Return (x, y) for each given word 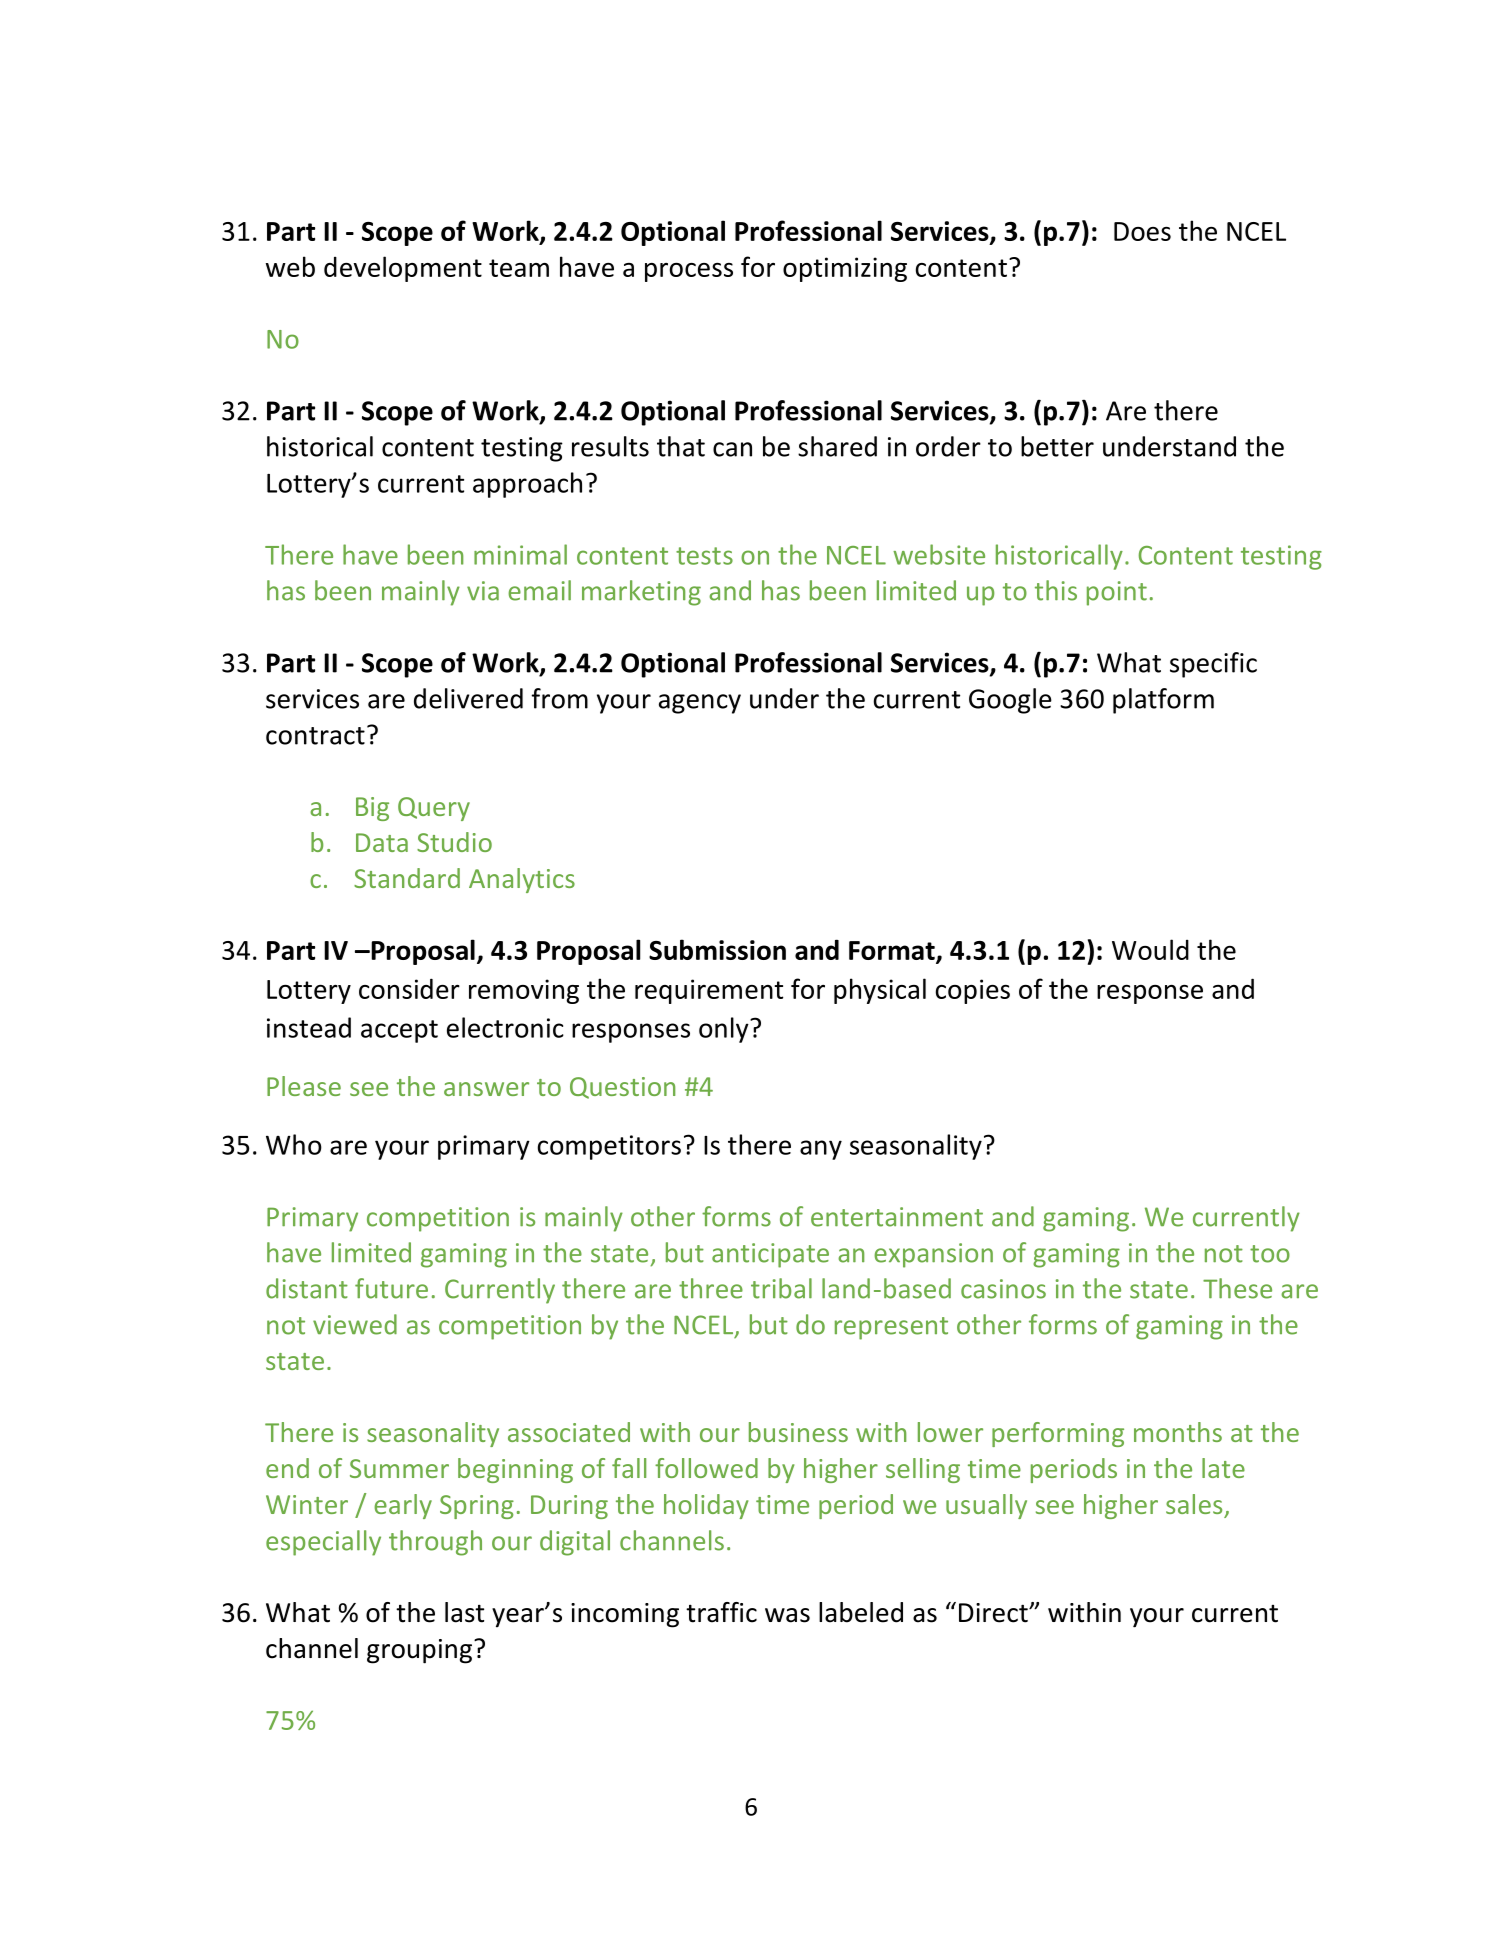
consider (409, 988)
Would (1150, 949)
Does (1142, 231)
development (403, 269)
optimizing (845, 269)
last (464, 1612)
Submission (717, 949)
